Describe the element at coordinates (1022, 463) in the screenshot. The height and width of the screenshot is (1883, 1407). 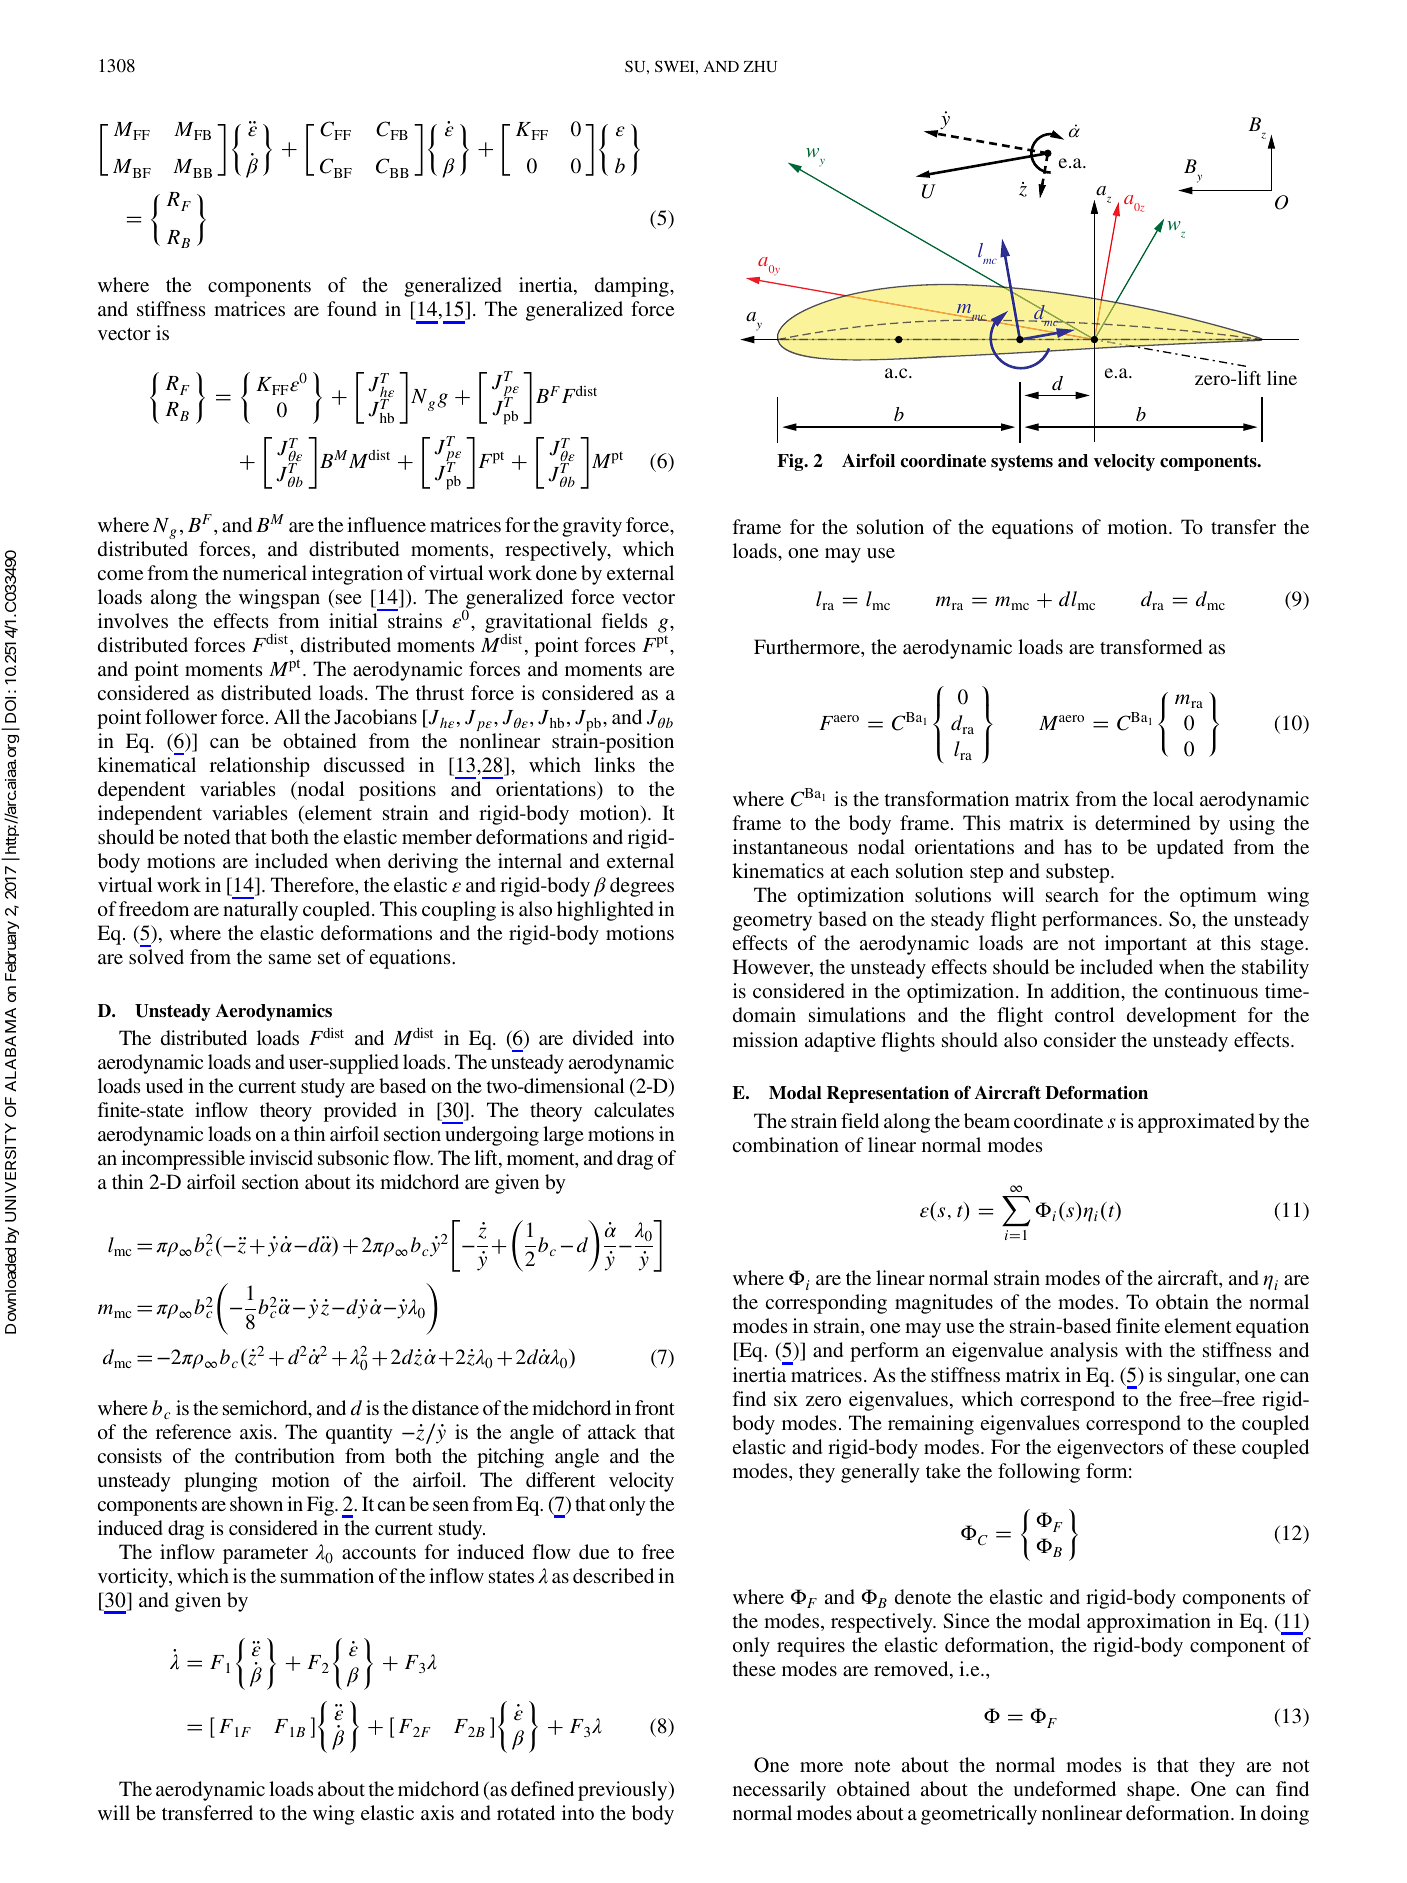
I see `systems` at that location.
